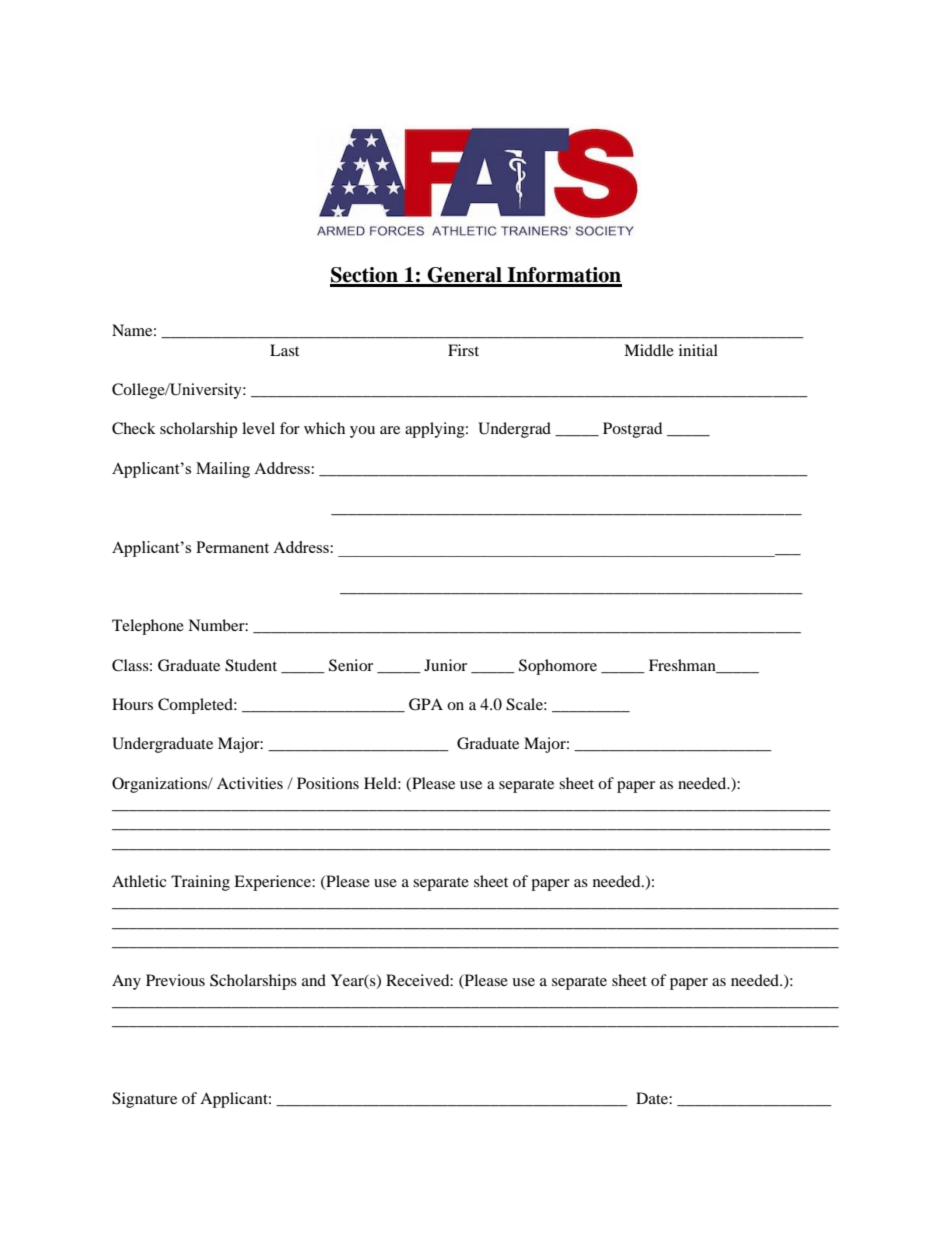 This screenshot has width=952, height=1233. Describe the element at coordinates (558, 667) in the screenshot. I see `Sophomore` at that location.
